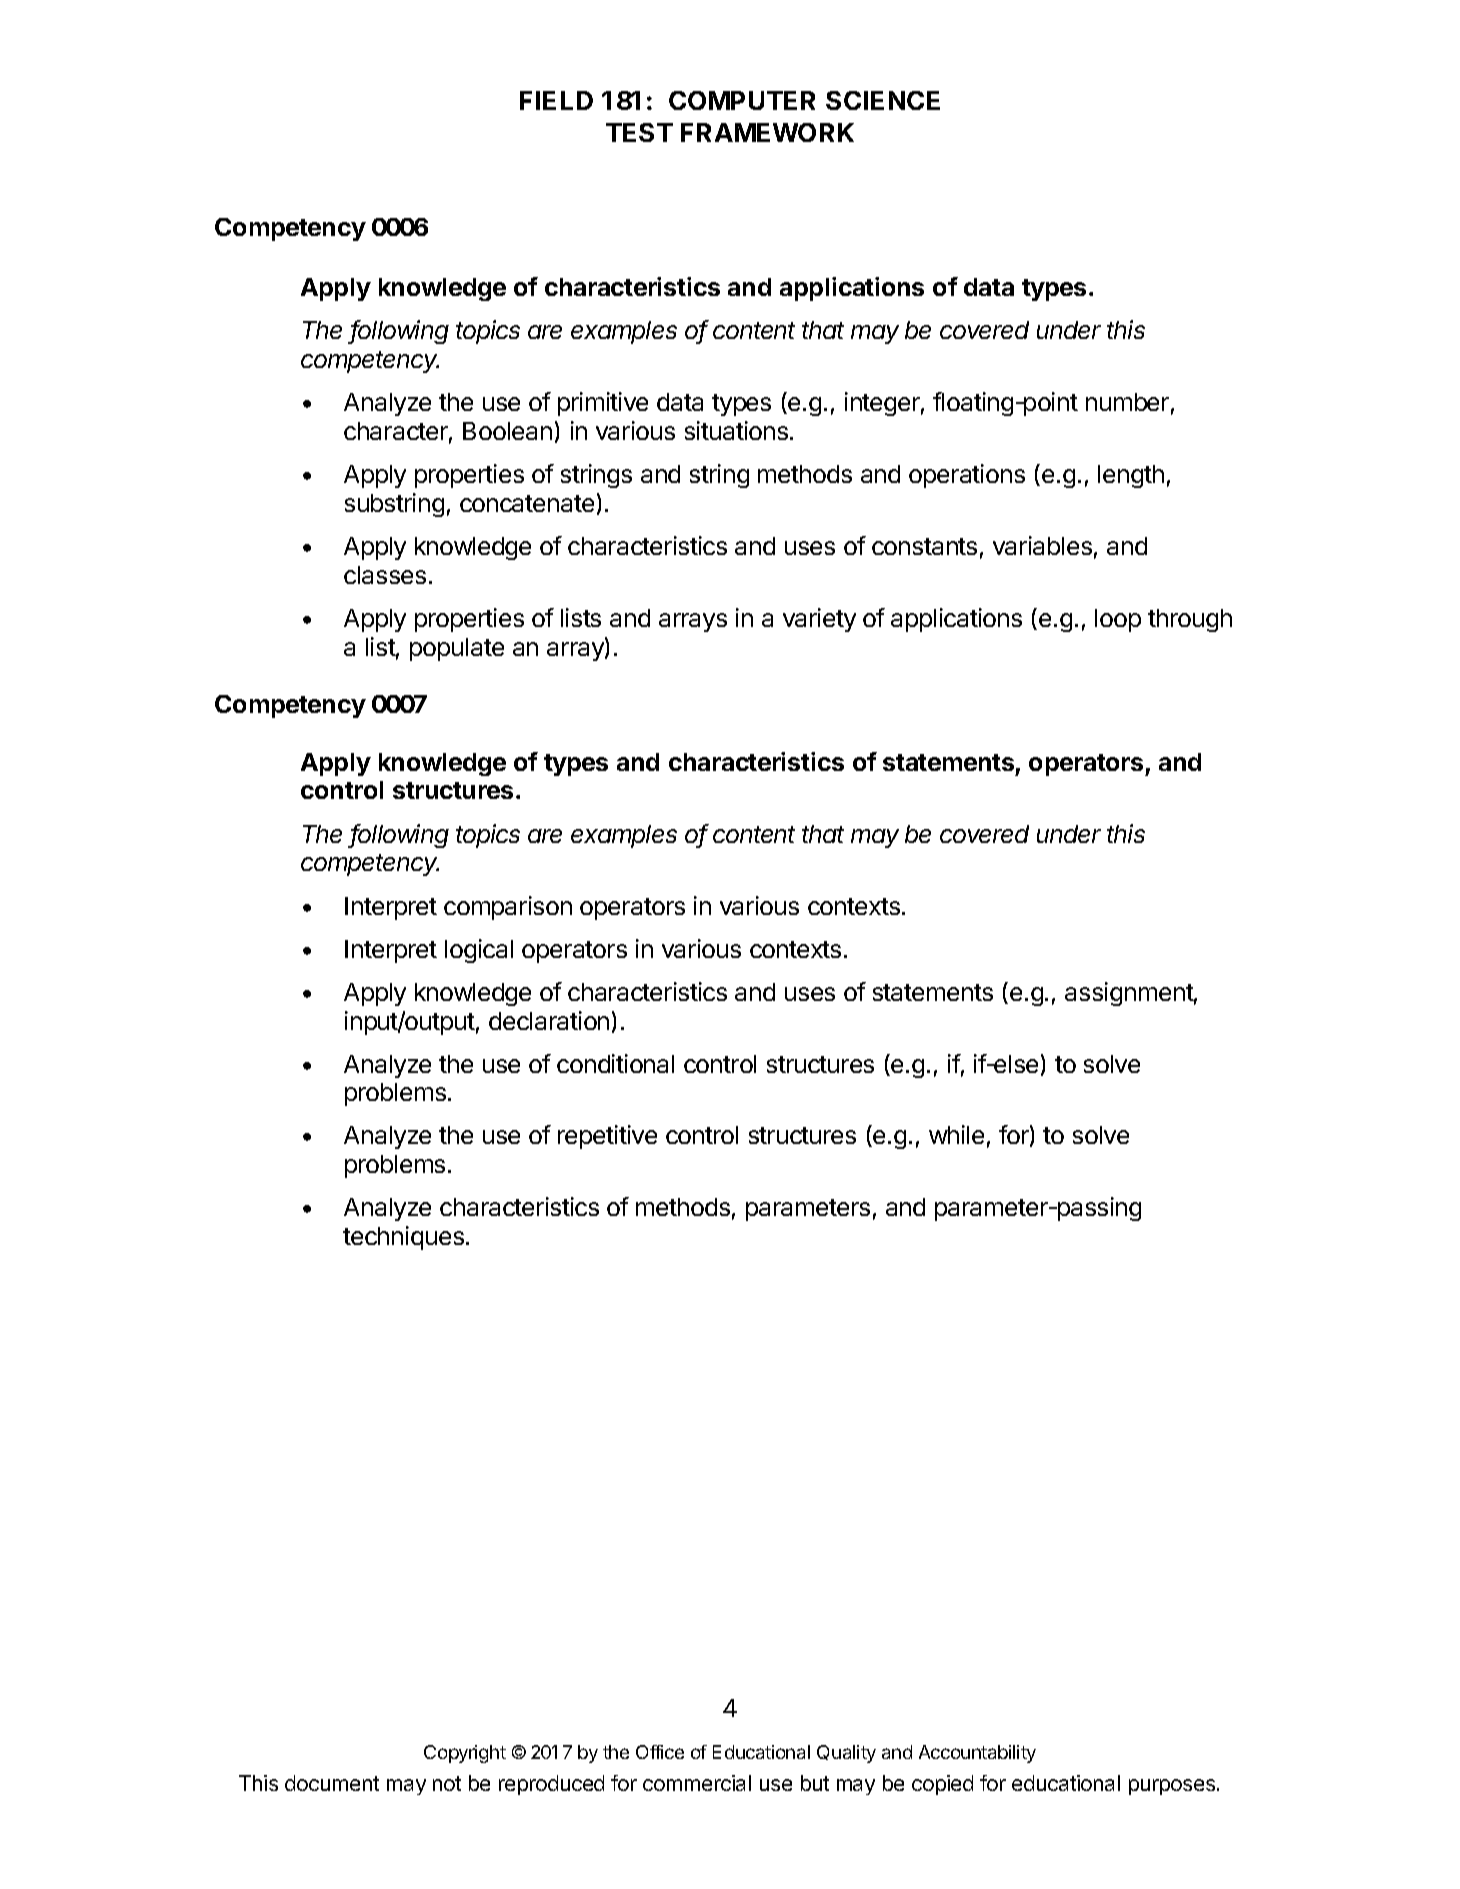 The image size is (1460, 1889). I want to click on Copyright, so click(465, 1754).
